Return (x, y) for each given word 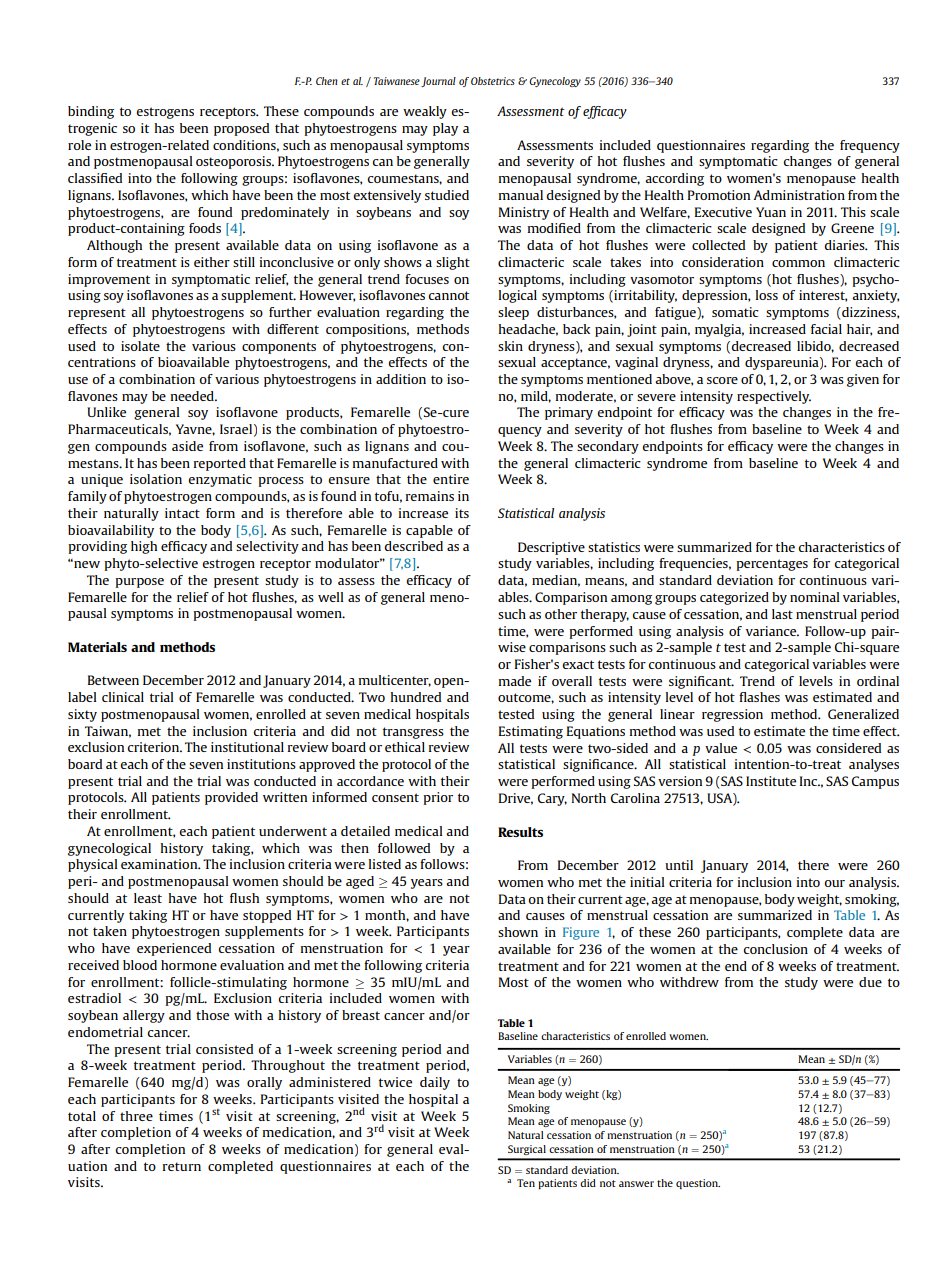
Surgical (527, 1150)
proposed (241, 129)
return (182, 1166)
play (445, 129)
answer (636, 1184)
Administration (799, 195)
